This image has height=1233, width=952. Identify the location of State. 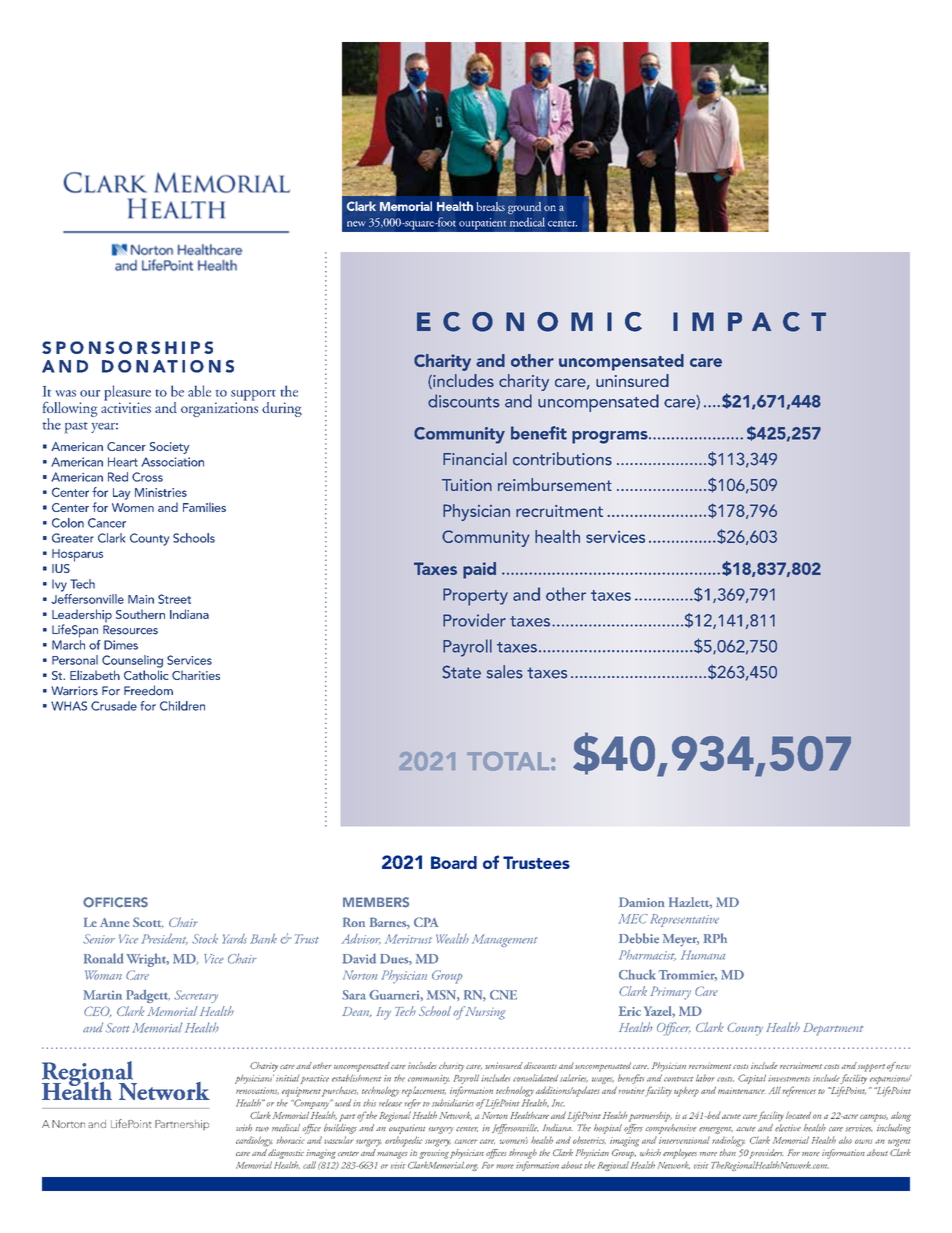
(461, 672).
